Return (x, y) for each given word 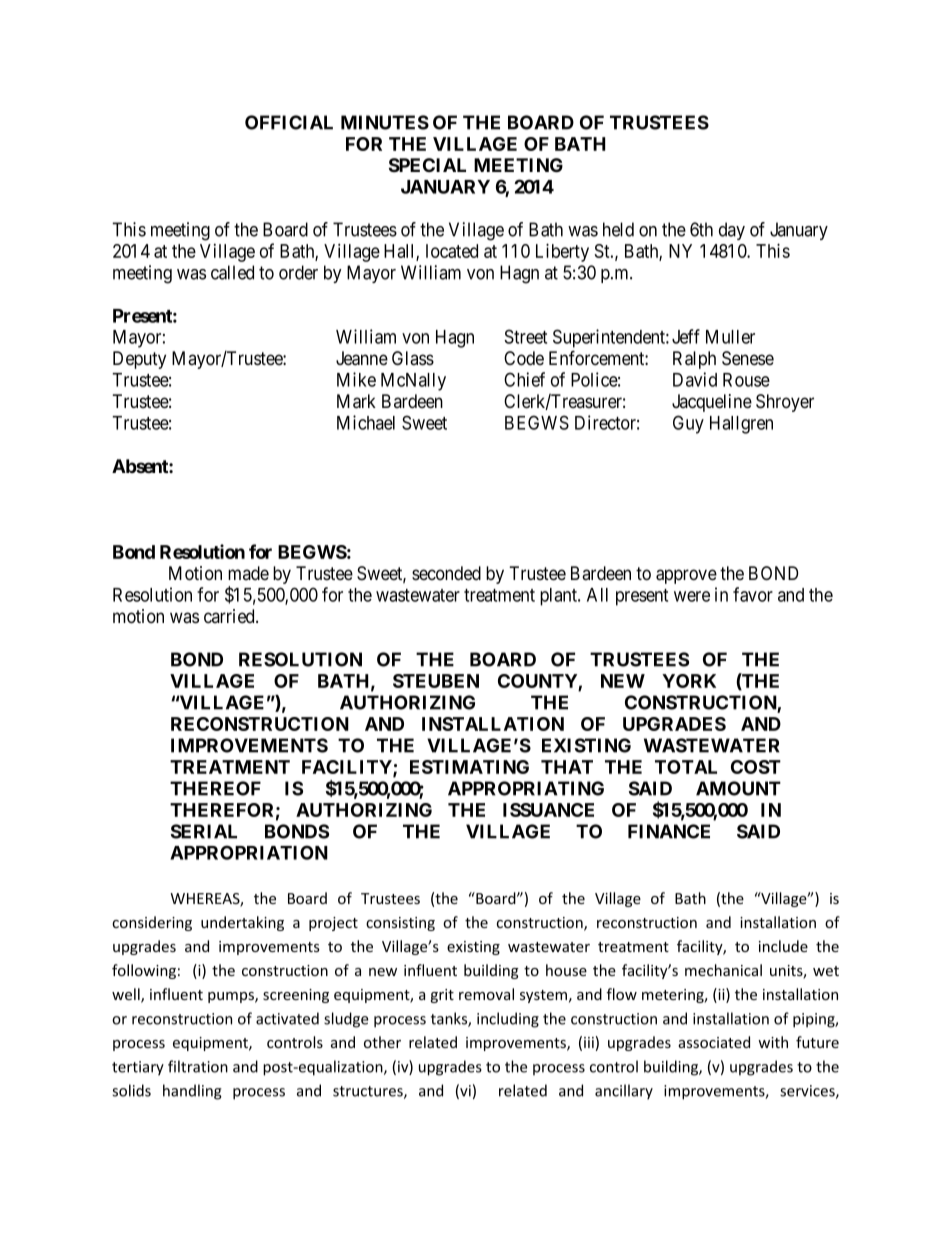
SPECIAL (427, 165)
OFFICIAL (289, 122)
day (732, 231)
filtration (198, 1066)
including (508, 1020)
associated (714, 1042)
